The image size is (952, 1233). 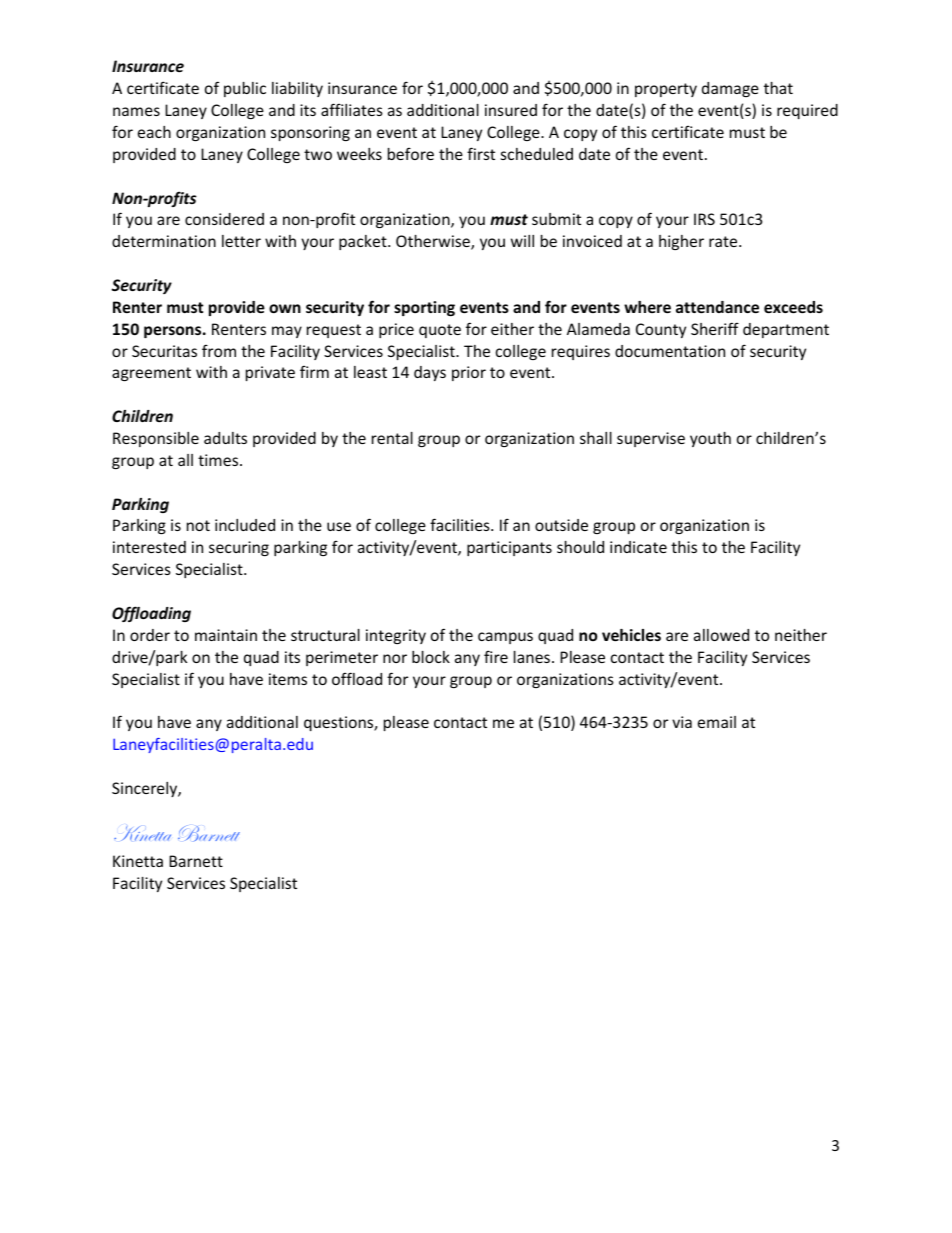 I want to click on adults, so click(x=225, y=438).
